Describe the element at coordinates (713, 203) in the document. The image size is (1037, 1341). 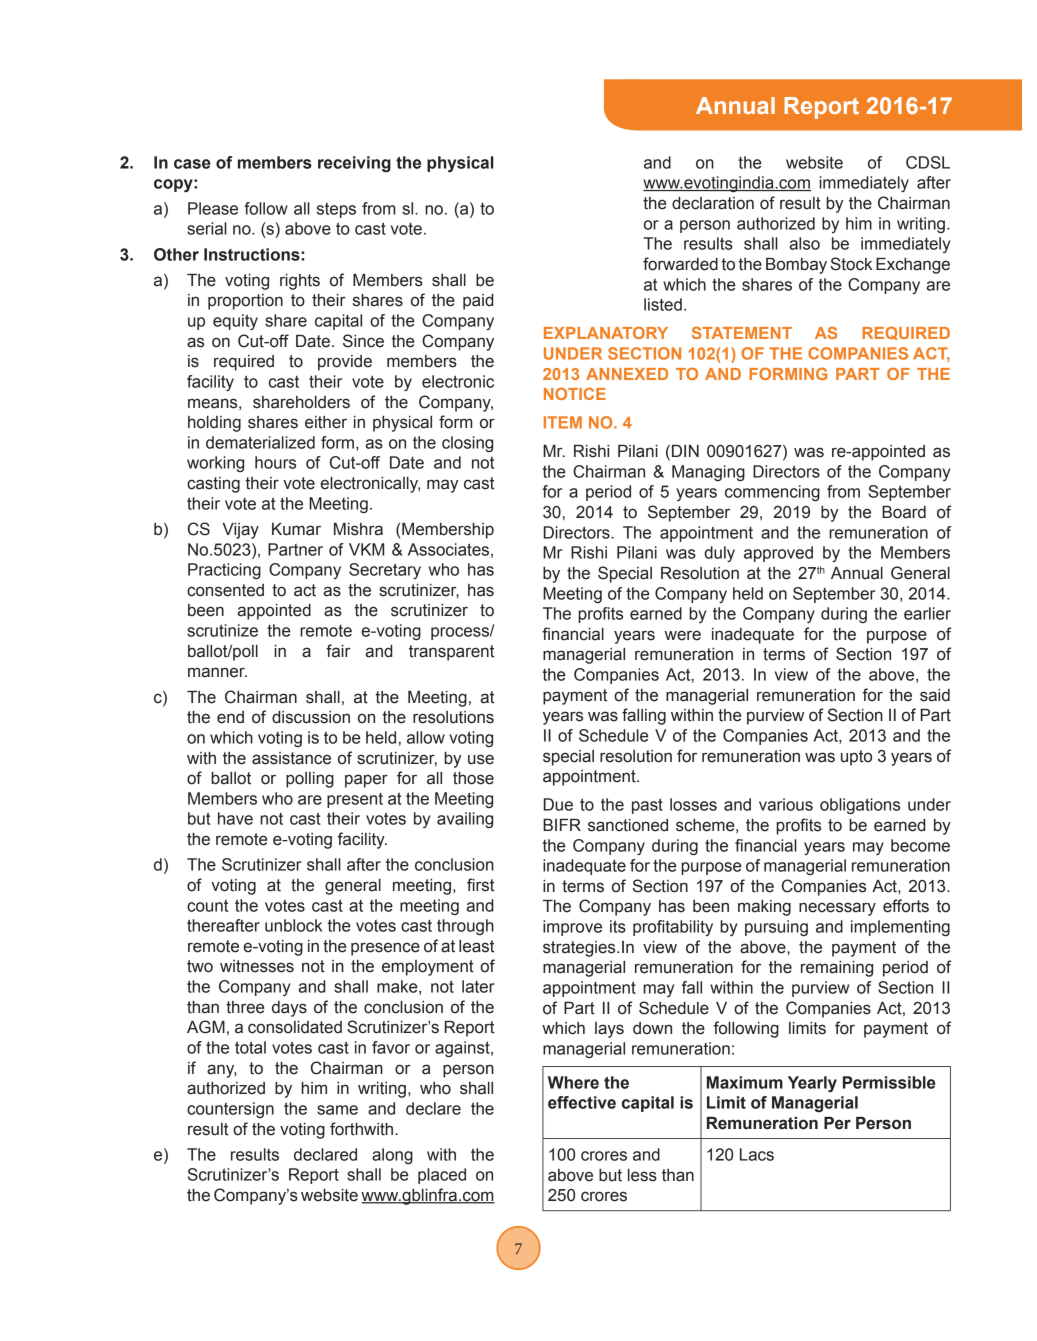
I see `declaration` at that location.
